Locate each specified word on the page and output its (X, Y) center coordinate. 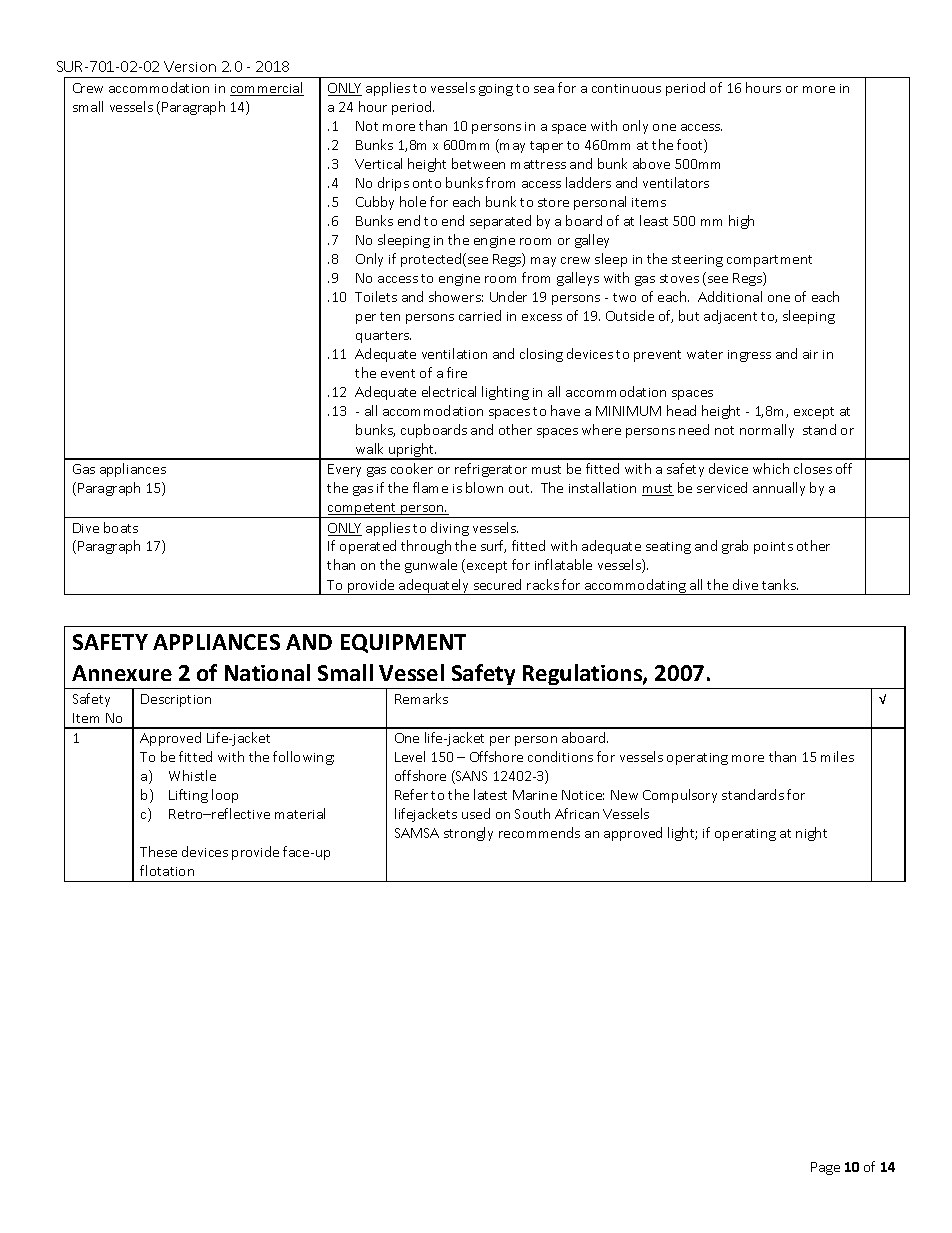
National (267, 672)
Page (825, 1168)
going (496, 90)
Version (190, 66)
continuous (626, 88)
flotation (167, 870)
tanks (780, 584)
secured (497, 584)
